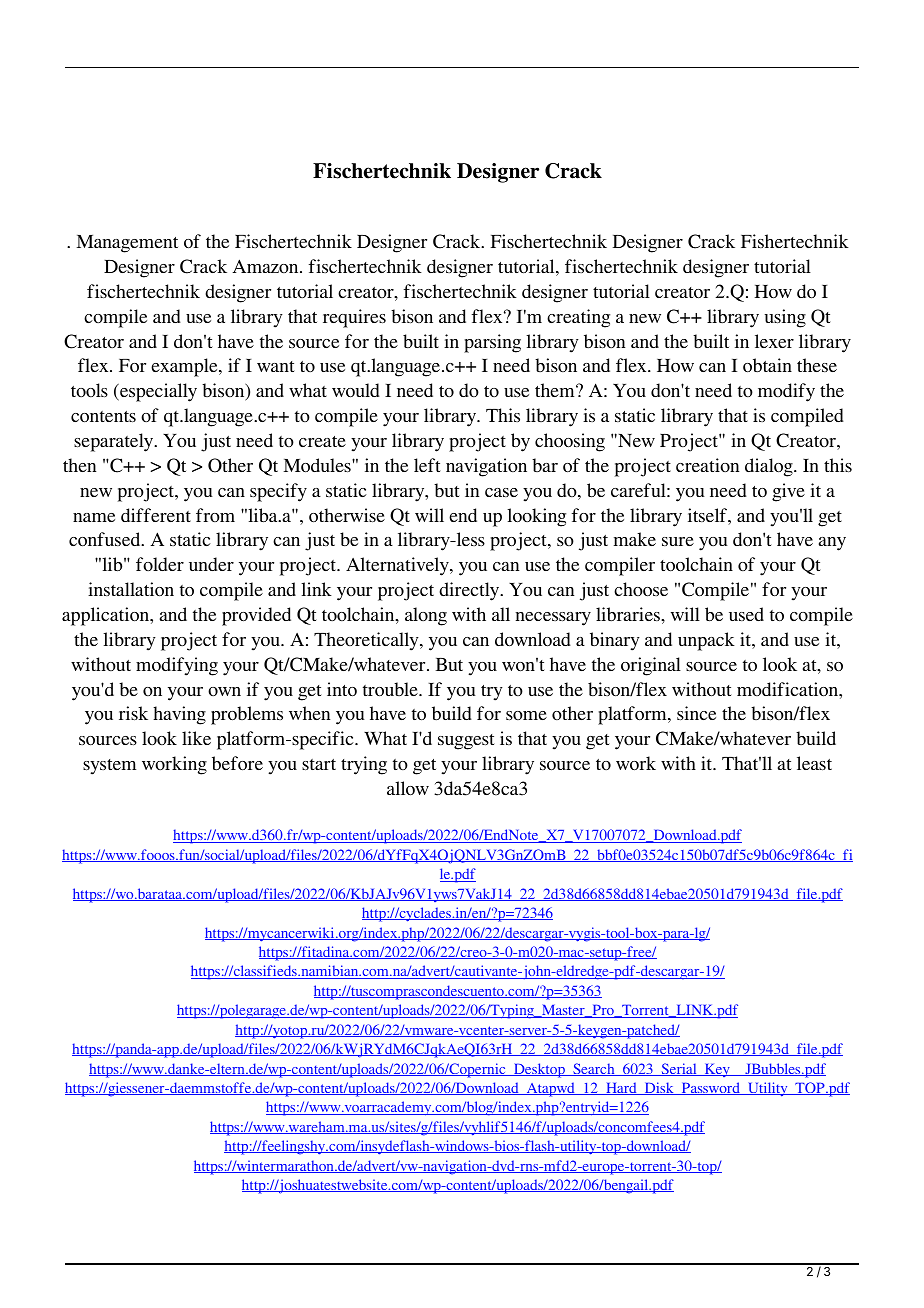 Image resolution: width=924 pixels, height=1308 pixels. I want to click on Amazon, so click(266, 266).
